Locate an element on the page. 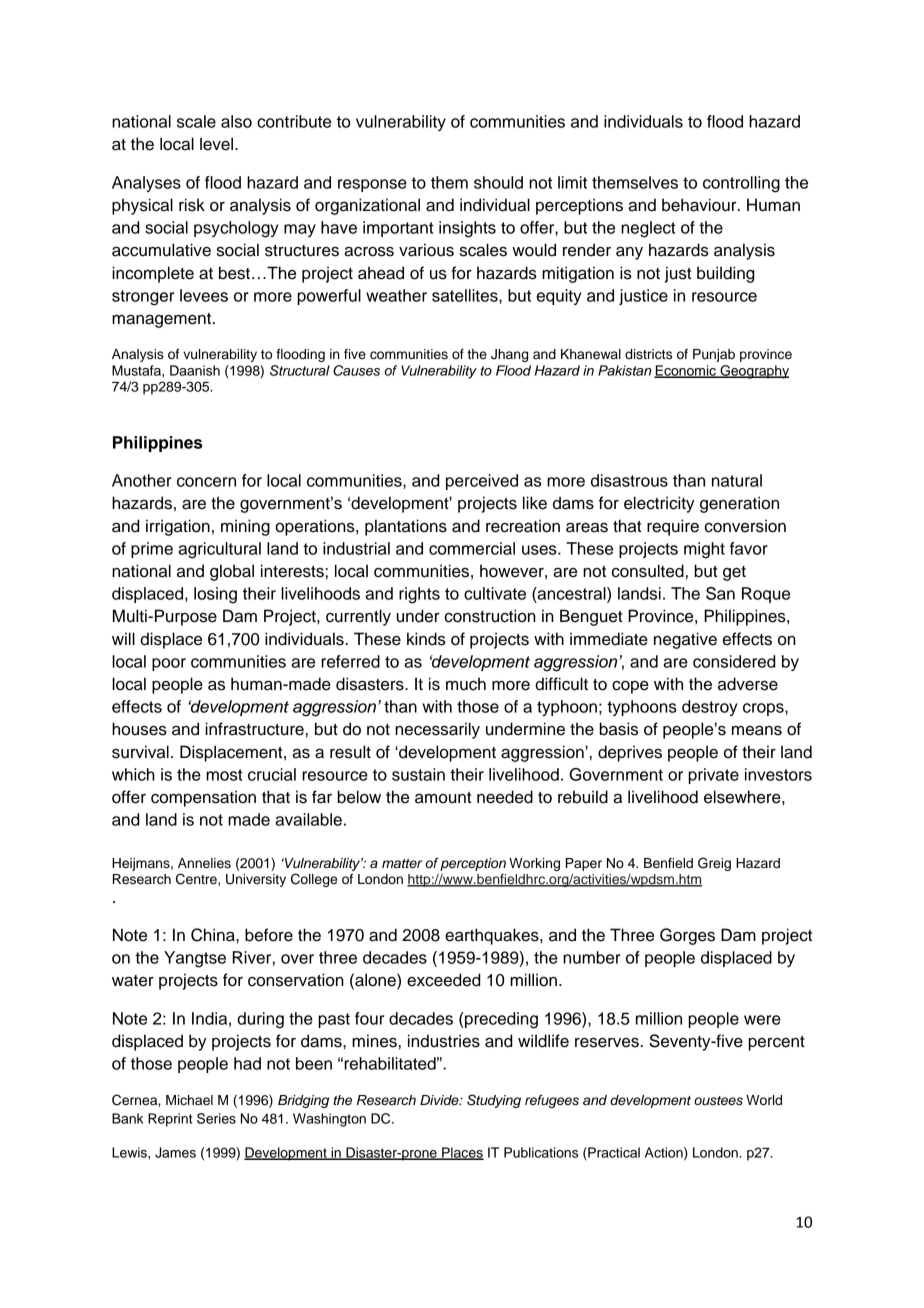 The image size is (924, 1308). Places is located at coordinates (462, 1153).
